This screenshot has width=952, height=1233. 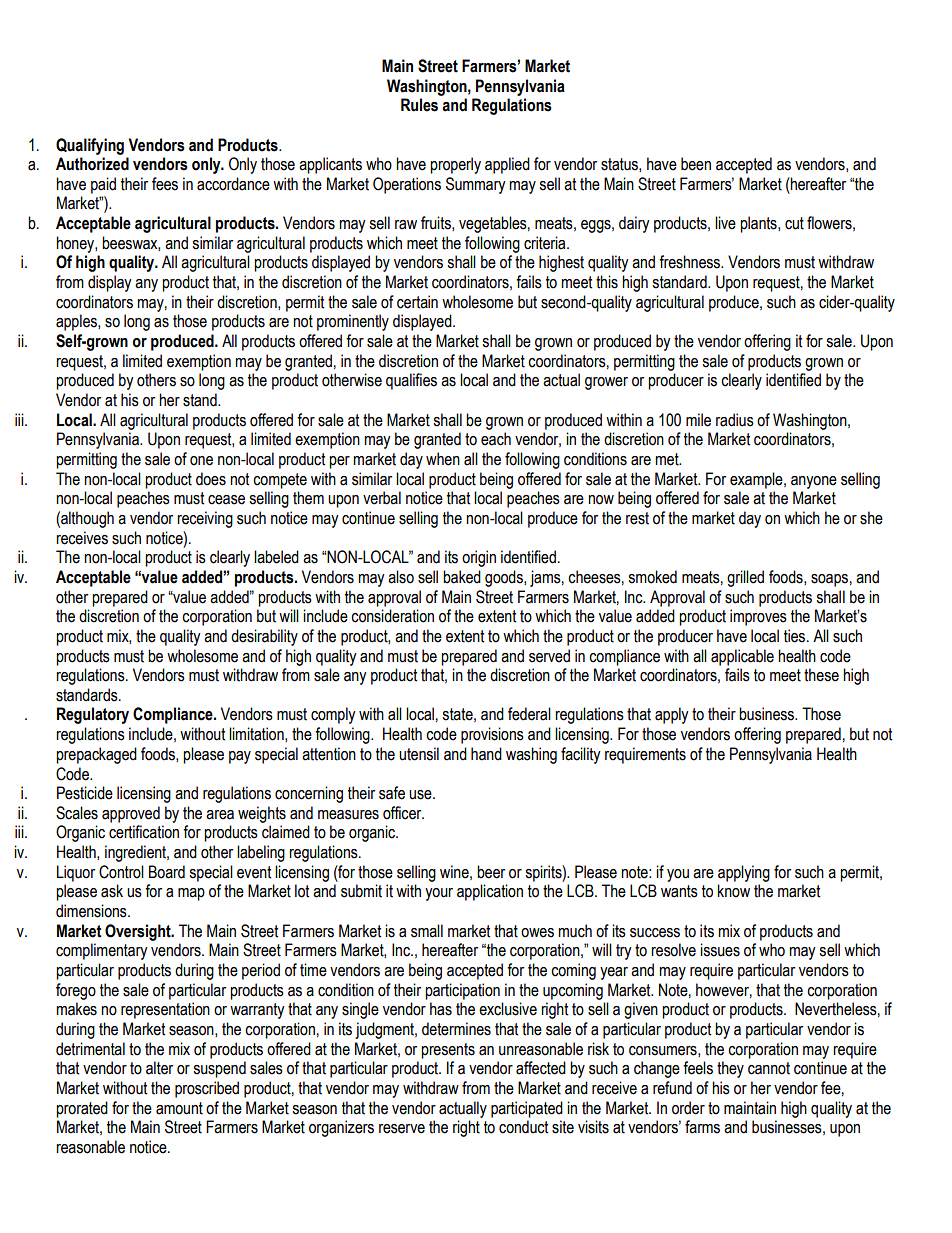 What do you see at coordinates (179, 1108) in the screenshot?
I see `amount` at bounding box center [179, 1108].
